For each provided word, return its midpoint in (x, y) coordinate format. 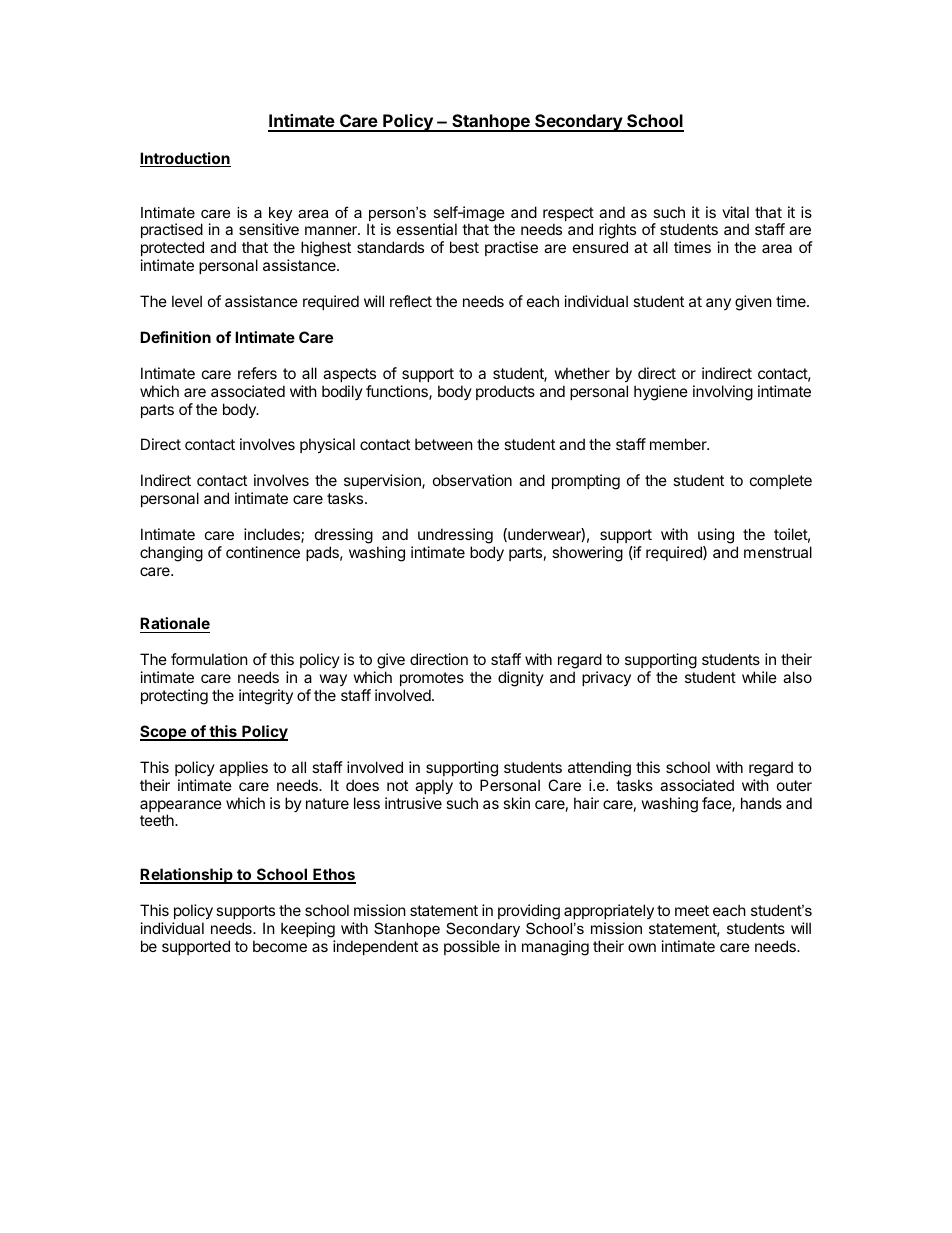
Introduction (185, 159)
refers (257, 373)
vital (735, 212)
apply (434, 786)
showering (587, 554)
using (716, 536)
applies (243, 768)
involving (723, 393)
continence (263, 552)
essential (427, 229)
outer (794, 785)
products (505, 392)
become (280, 946)
